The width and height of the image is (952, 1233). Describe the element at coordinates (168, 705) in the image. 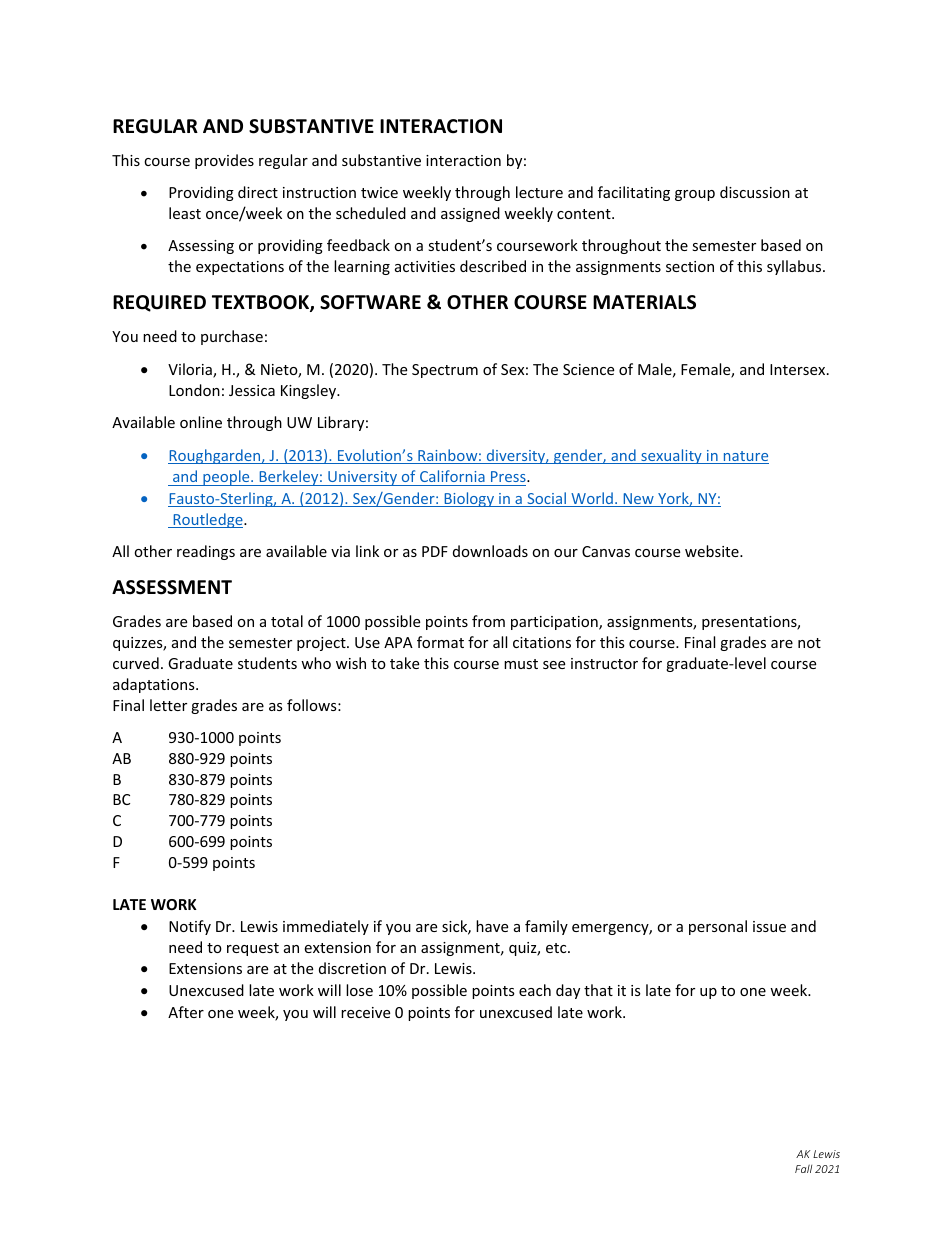

I see `letter` at that location.
